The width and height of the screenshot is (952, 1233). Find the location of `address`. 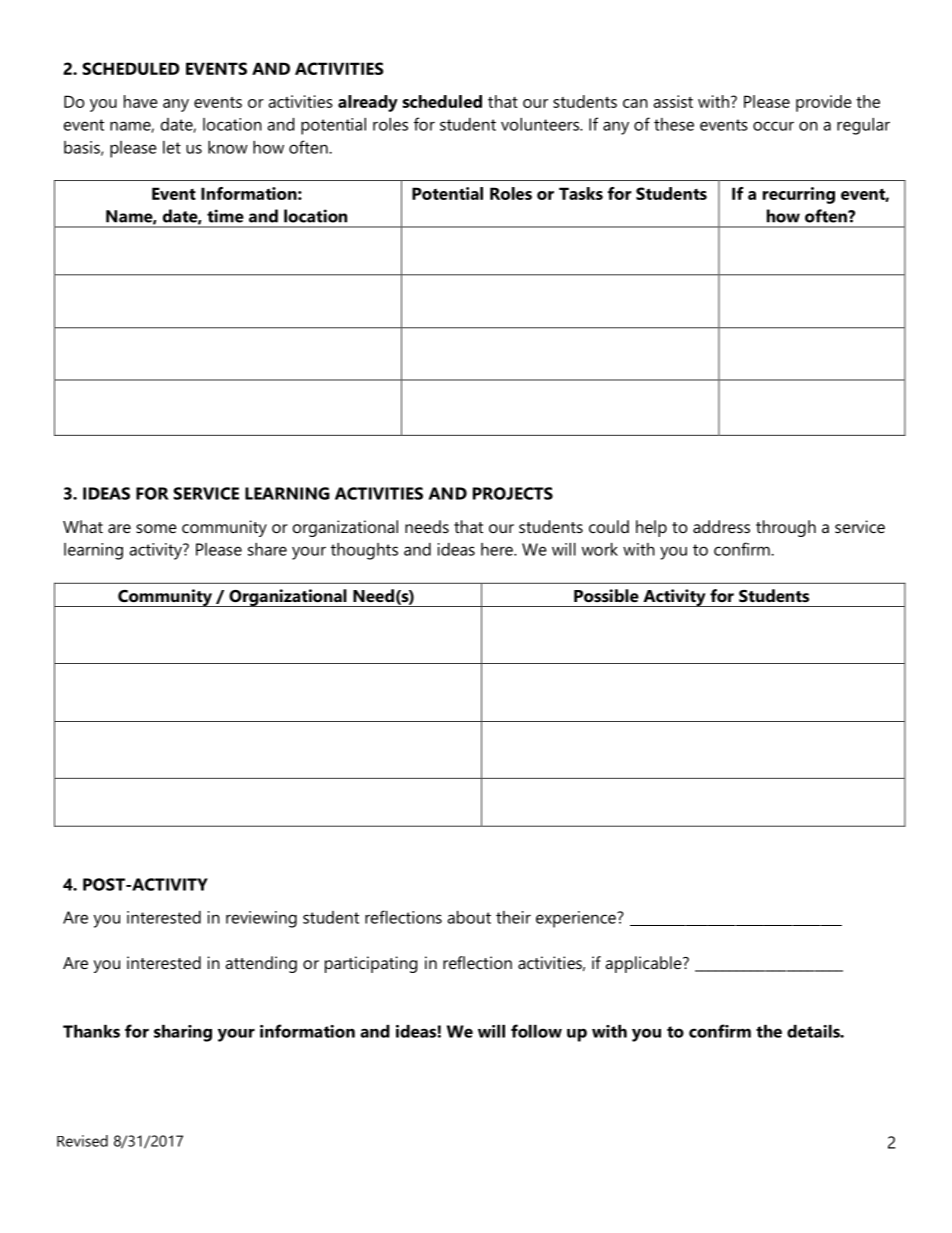

address is located at coordinates (721, 526).
